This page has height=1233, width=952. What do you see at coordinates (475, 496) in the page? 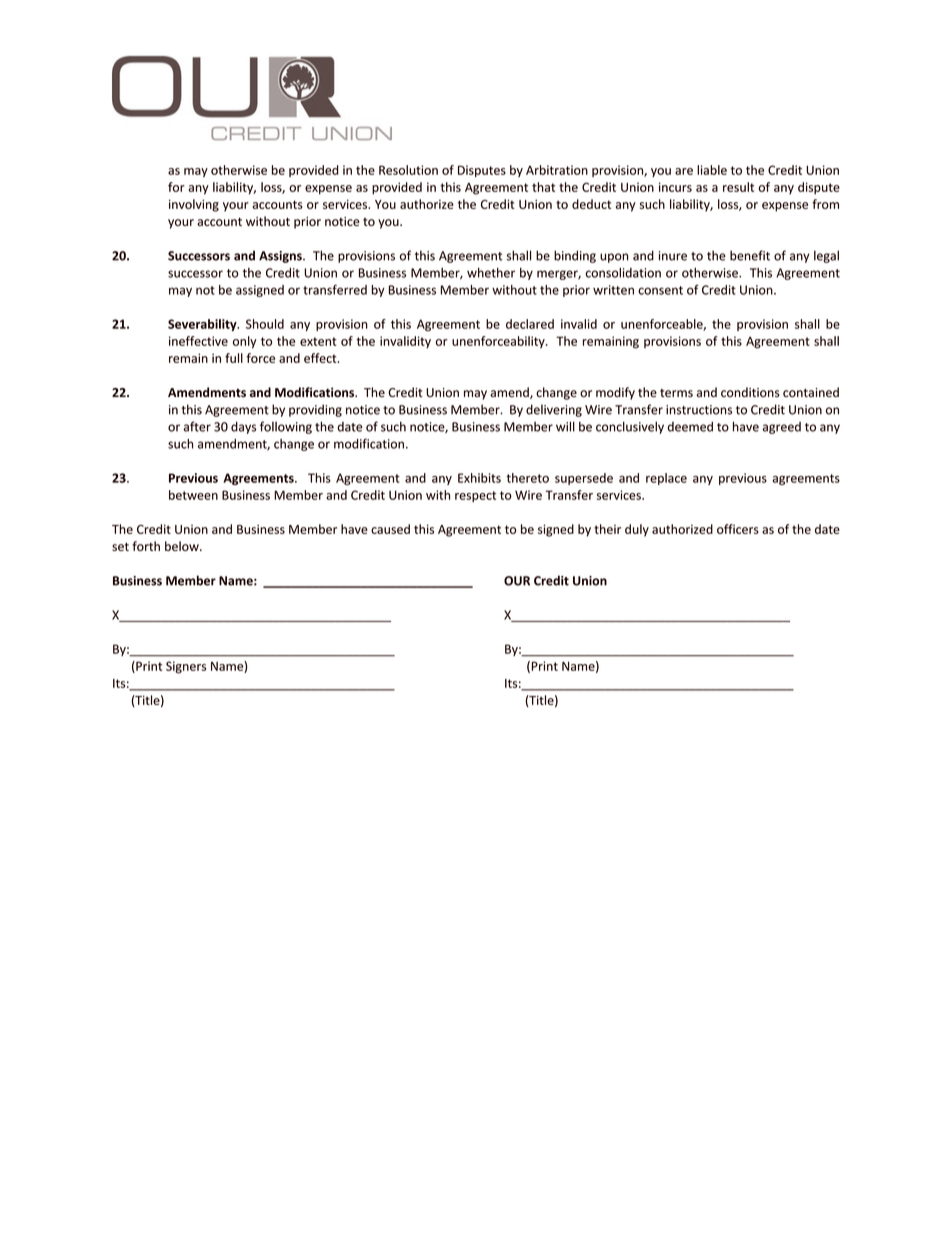
I see `respect` at bounding box center [475, 496].
